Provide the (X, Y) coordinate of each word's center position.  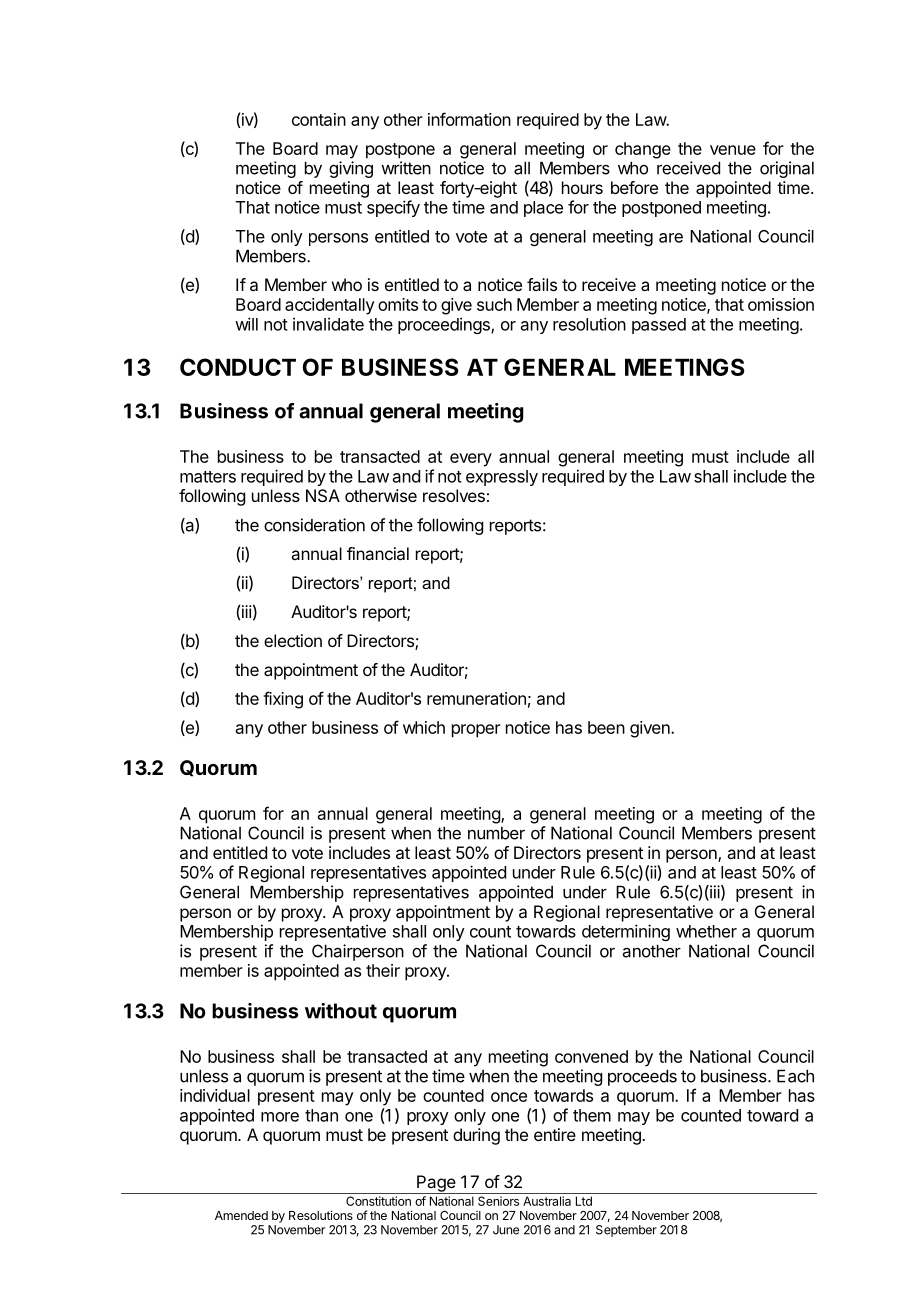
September (626, 1231)
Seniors (498, 1201)
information (469, 119)
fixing (283, 700)
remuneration (476, 698)
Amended (241, 1215)
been (606, 727)
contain (319, 119)
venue (733, 150)
